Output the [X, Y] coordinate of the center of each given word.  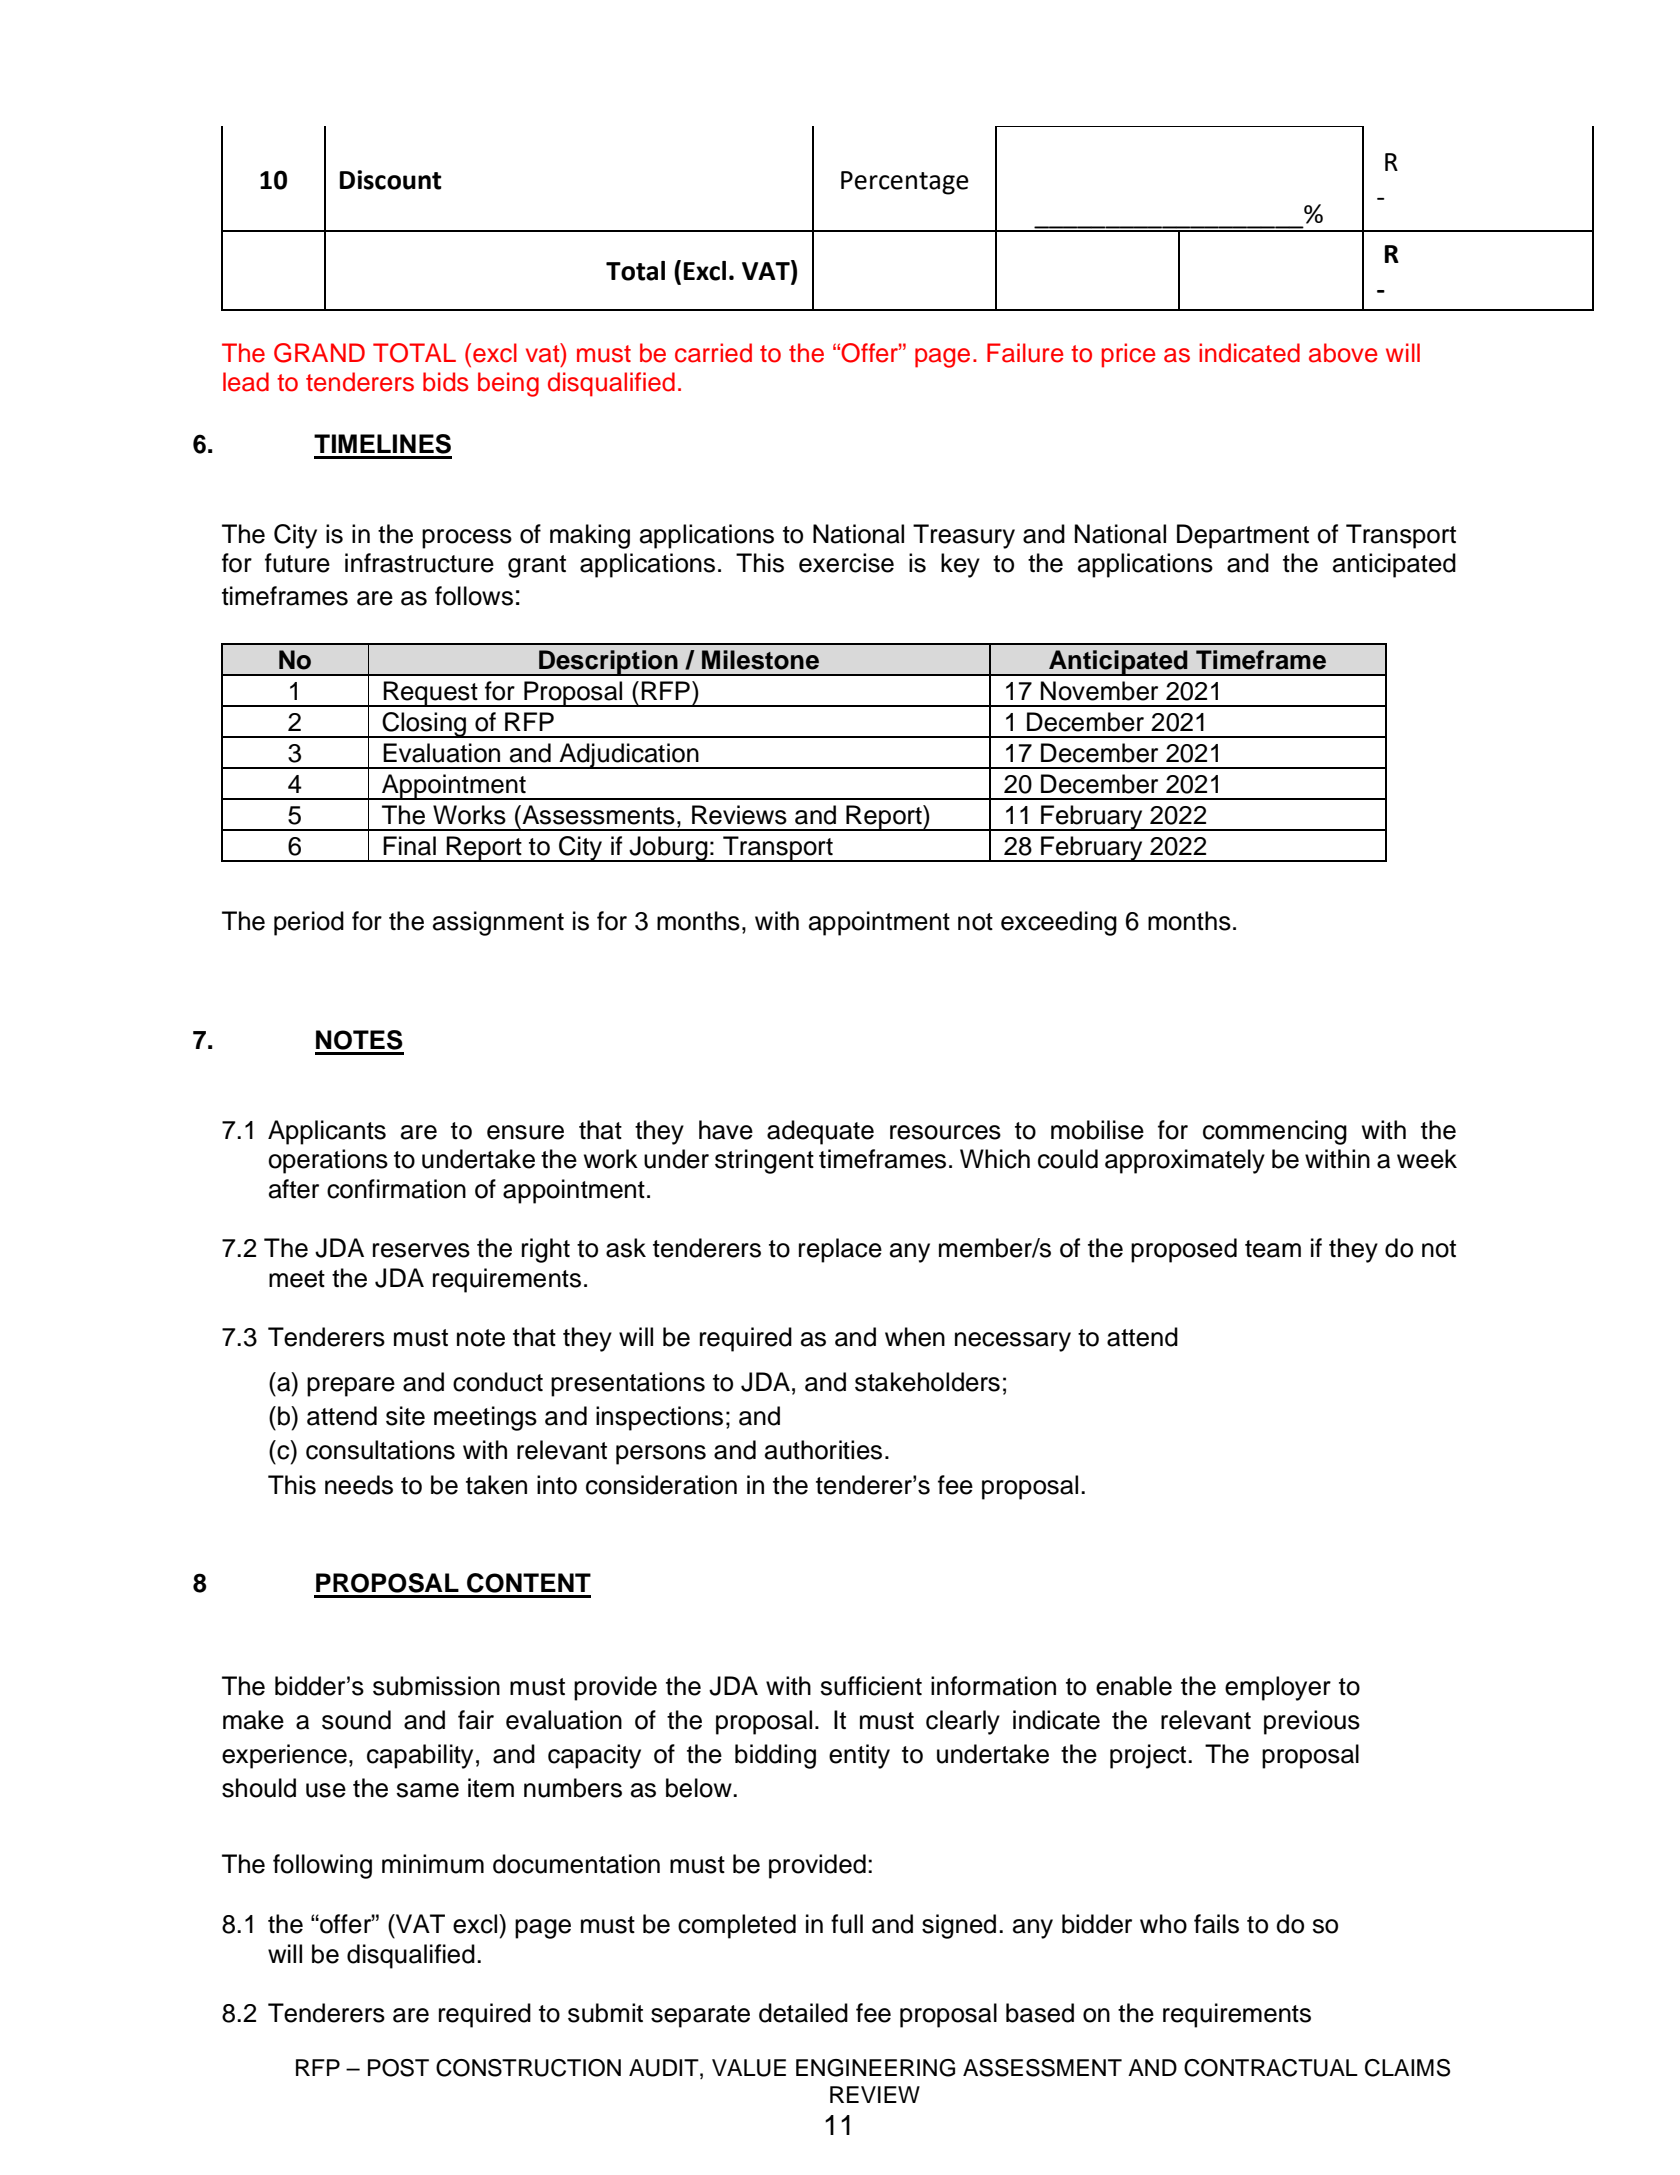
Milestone [760, 660]
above [1343, 353]
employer [1278, 1688]
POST [398, 2068]
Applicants [327, 1132]
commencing [1275, 1132]
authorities [823, 1450]
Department [1243, 536]
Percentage [905, 183]
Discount [391, 180]
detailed [803, 2013]
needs [359, 1485]
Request [431, 694]
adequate [820, 1132]
